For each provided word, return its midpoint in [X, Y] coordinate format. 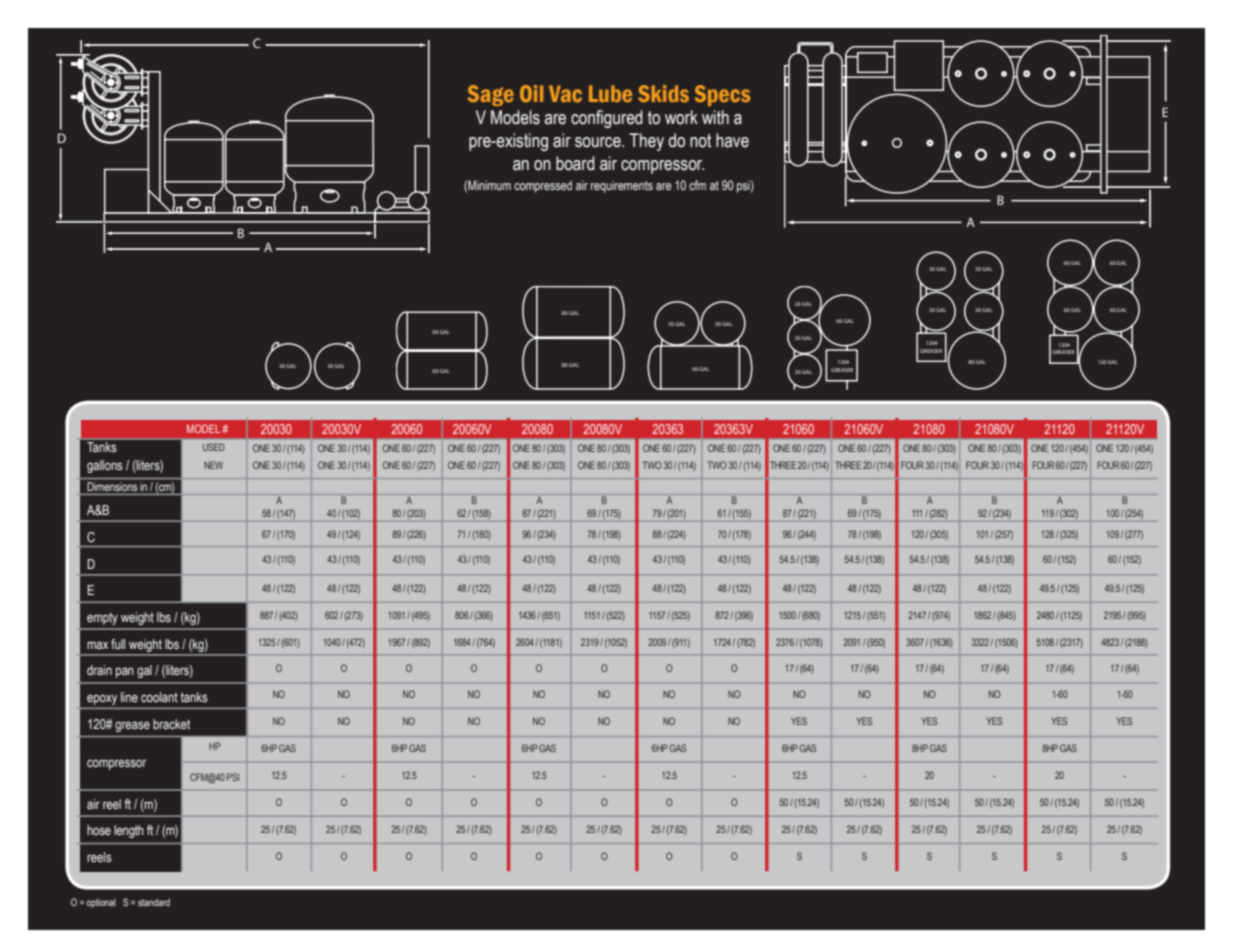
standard [154, 902]
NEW [213, 465]
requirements [622, 186]
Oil [531, 93]
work [681, 117]
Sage [490, 95]
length [129, 831]
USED [214, 447]
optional [101, 903]
